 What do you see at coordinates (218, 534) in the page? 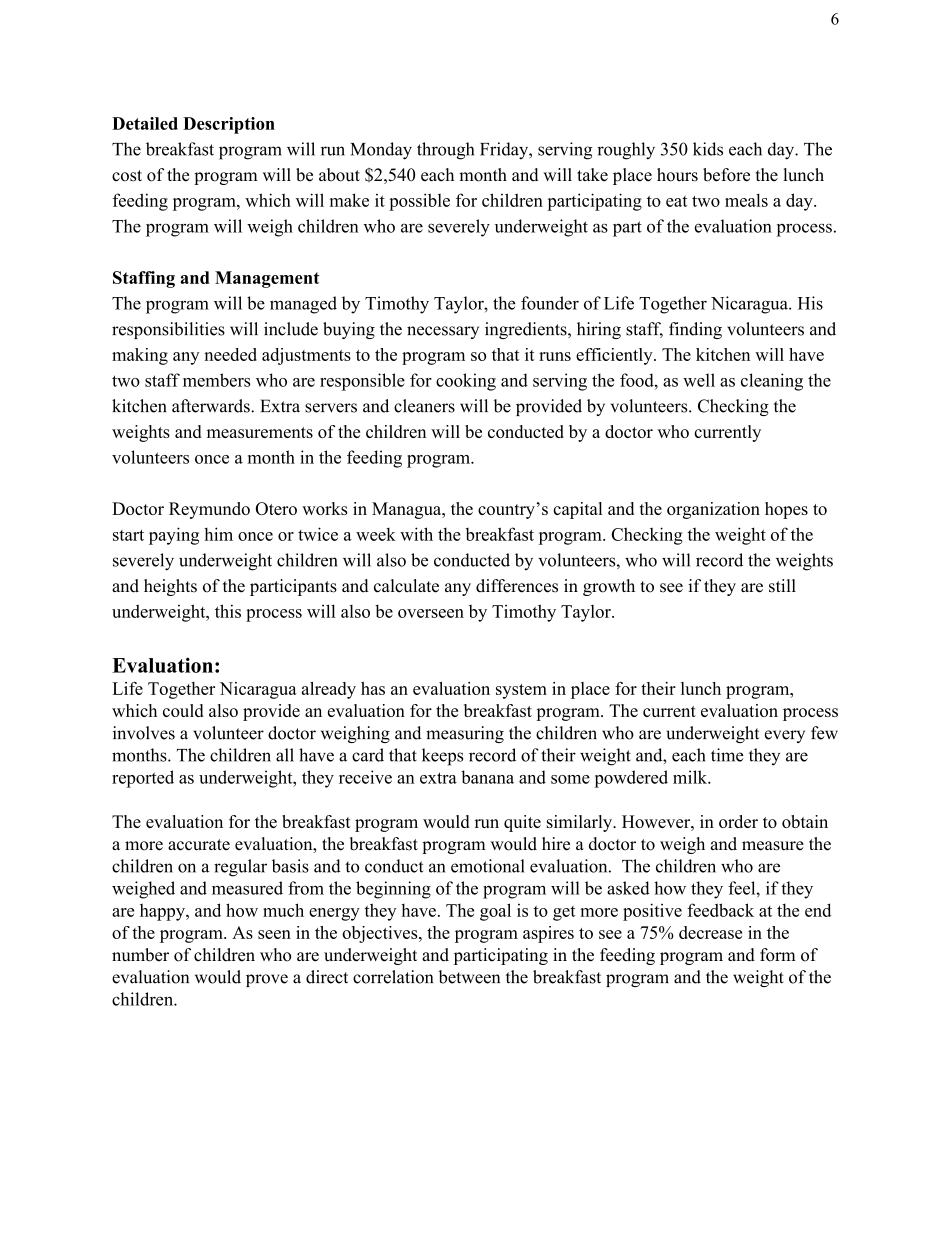
I see `him` at bounding box center [218, 534].
